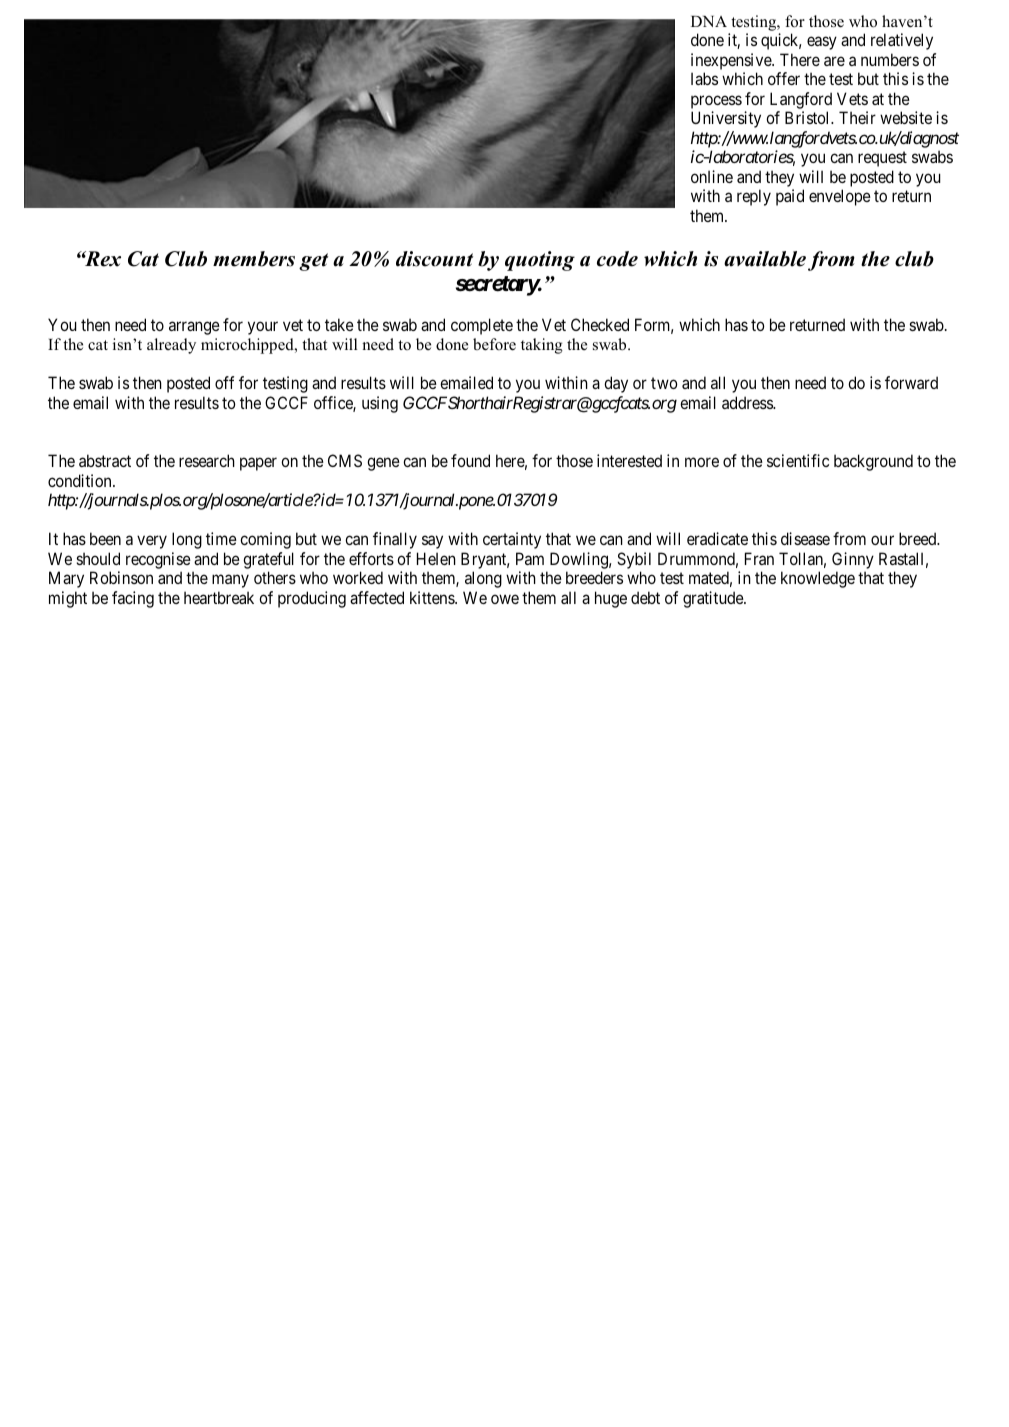 The width and height of the page is (1009, 1427). Describe the element at coordinates (822, 43) in the page. I see `easy` at that location.
